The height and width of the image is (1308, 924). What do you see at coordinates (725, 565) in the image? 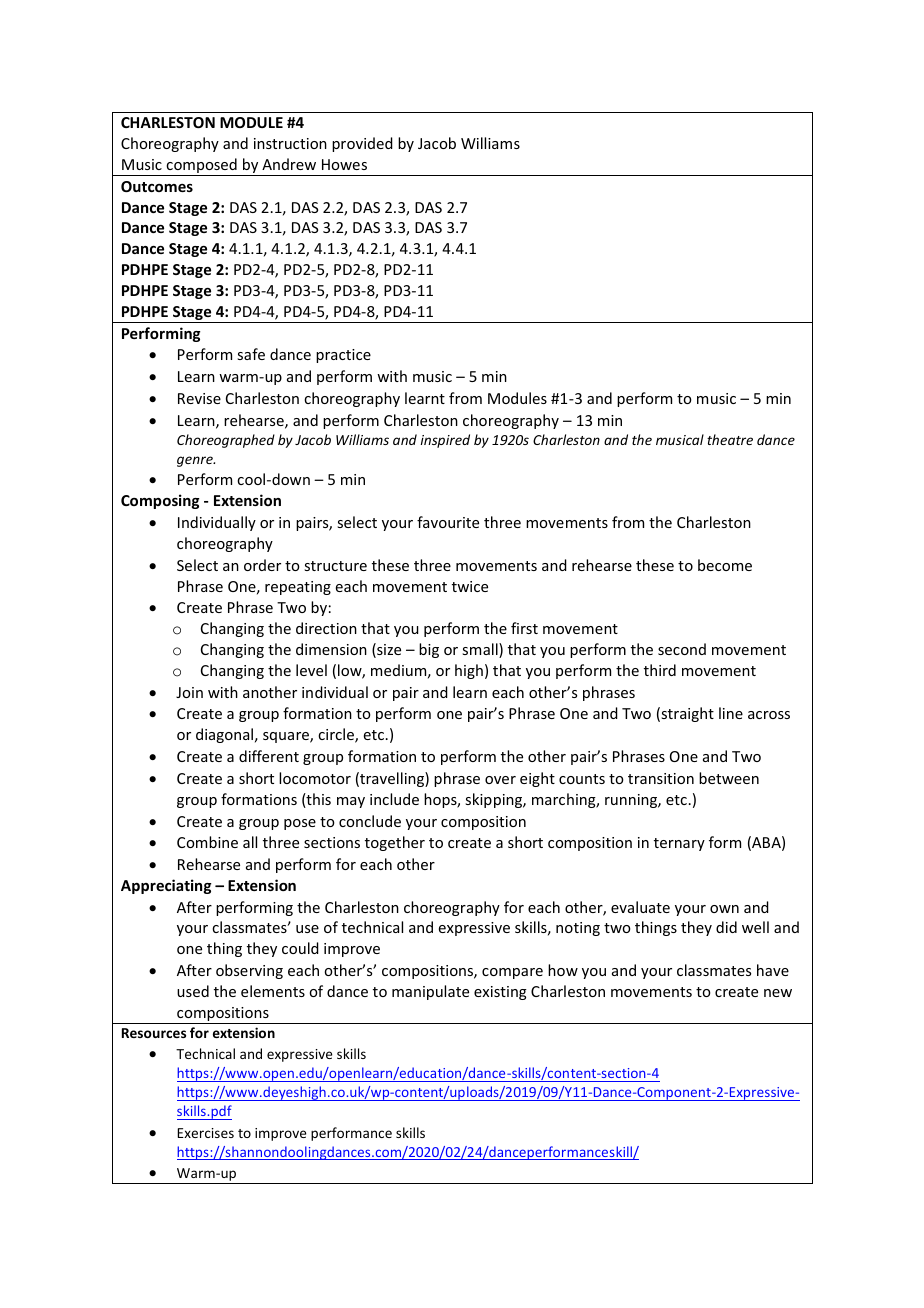
I see `become` at bounding box center [725, 565].
